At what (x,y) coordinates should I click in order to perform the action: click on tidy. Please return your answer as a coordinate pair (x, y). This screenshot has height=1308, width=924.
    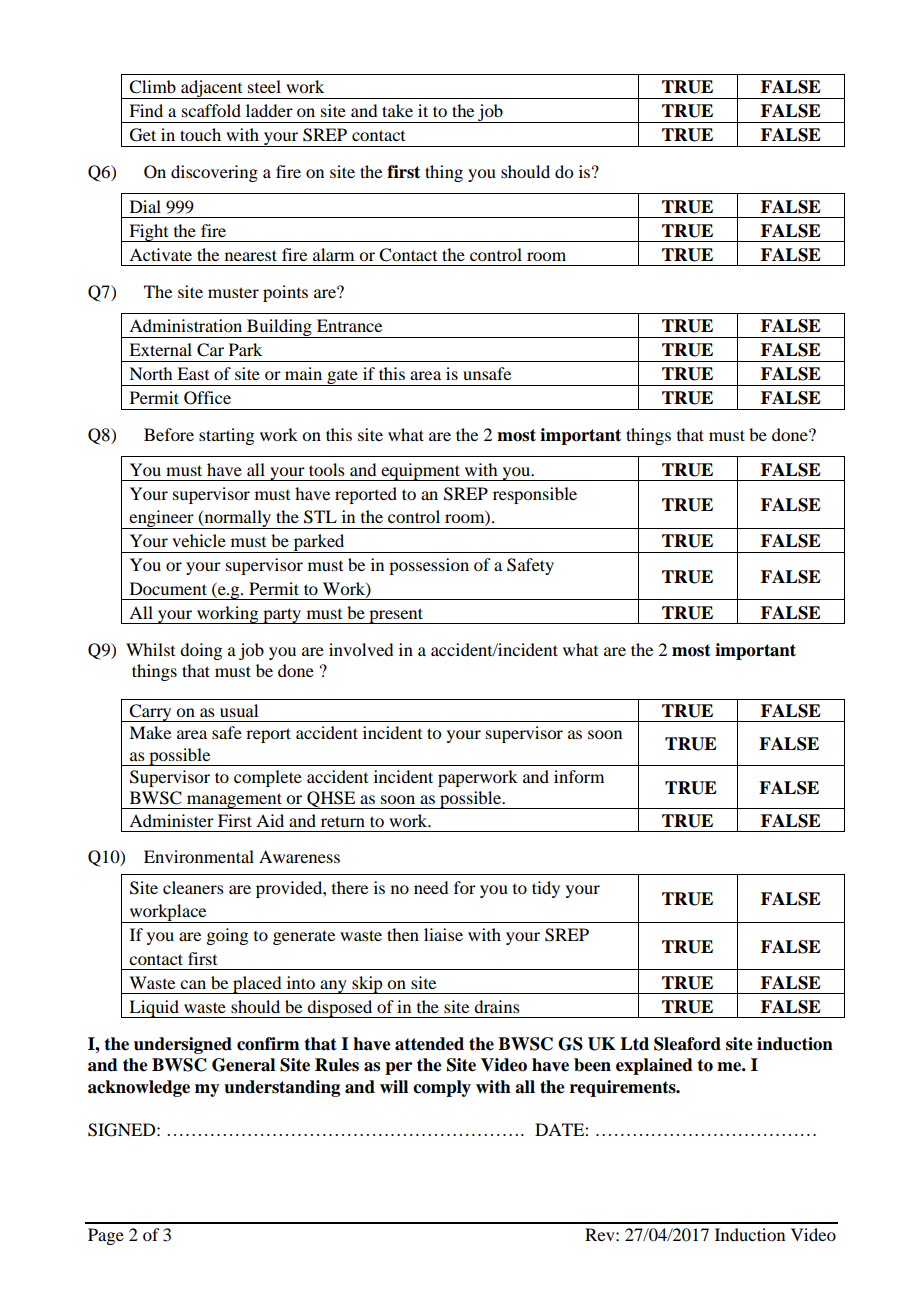
    Looking at the image, I should click on (546, 889).
